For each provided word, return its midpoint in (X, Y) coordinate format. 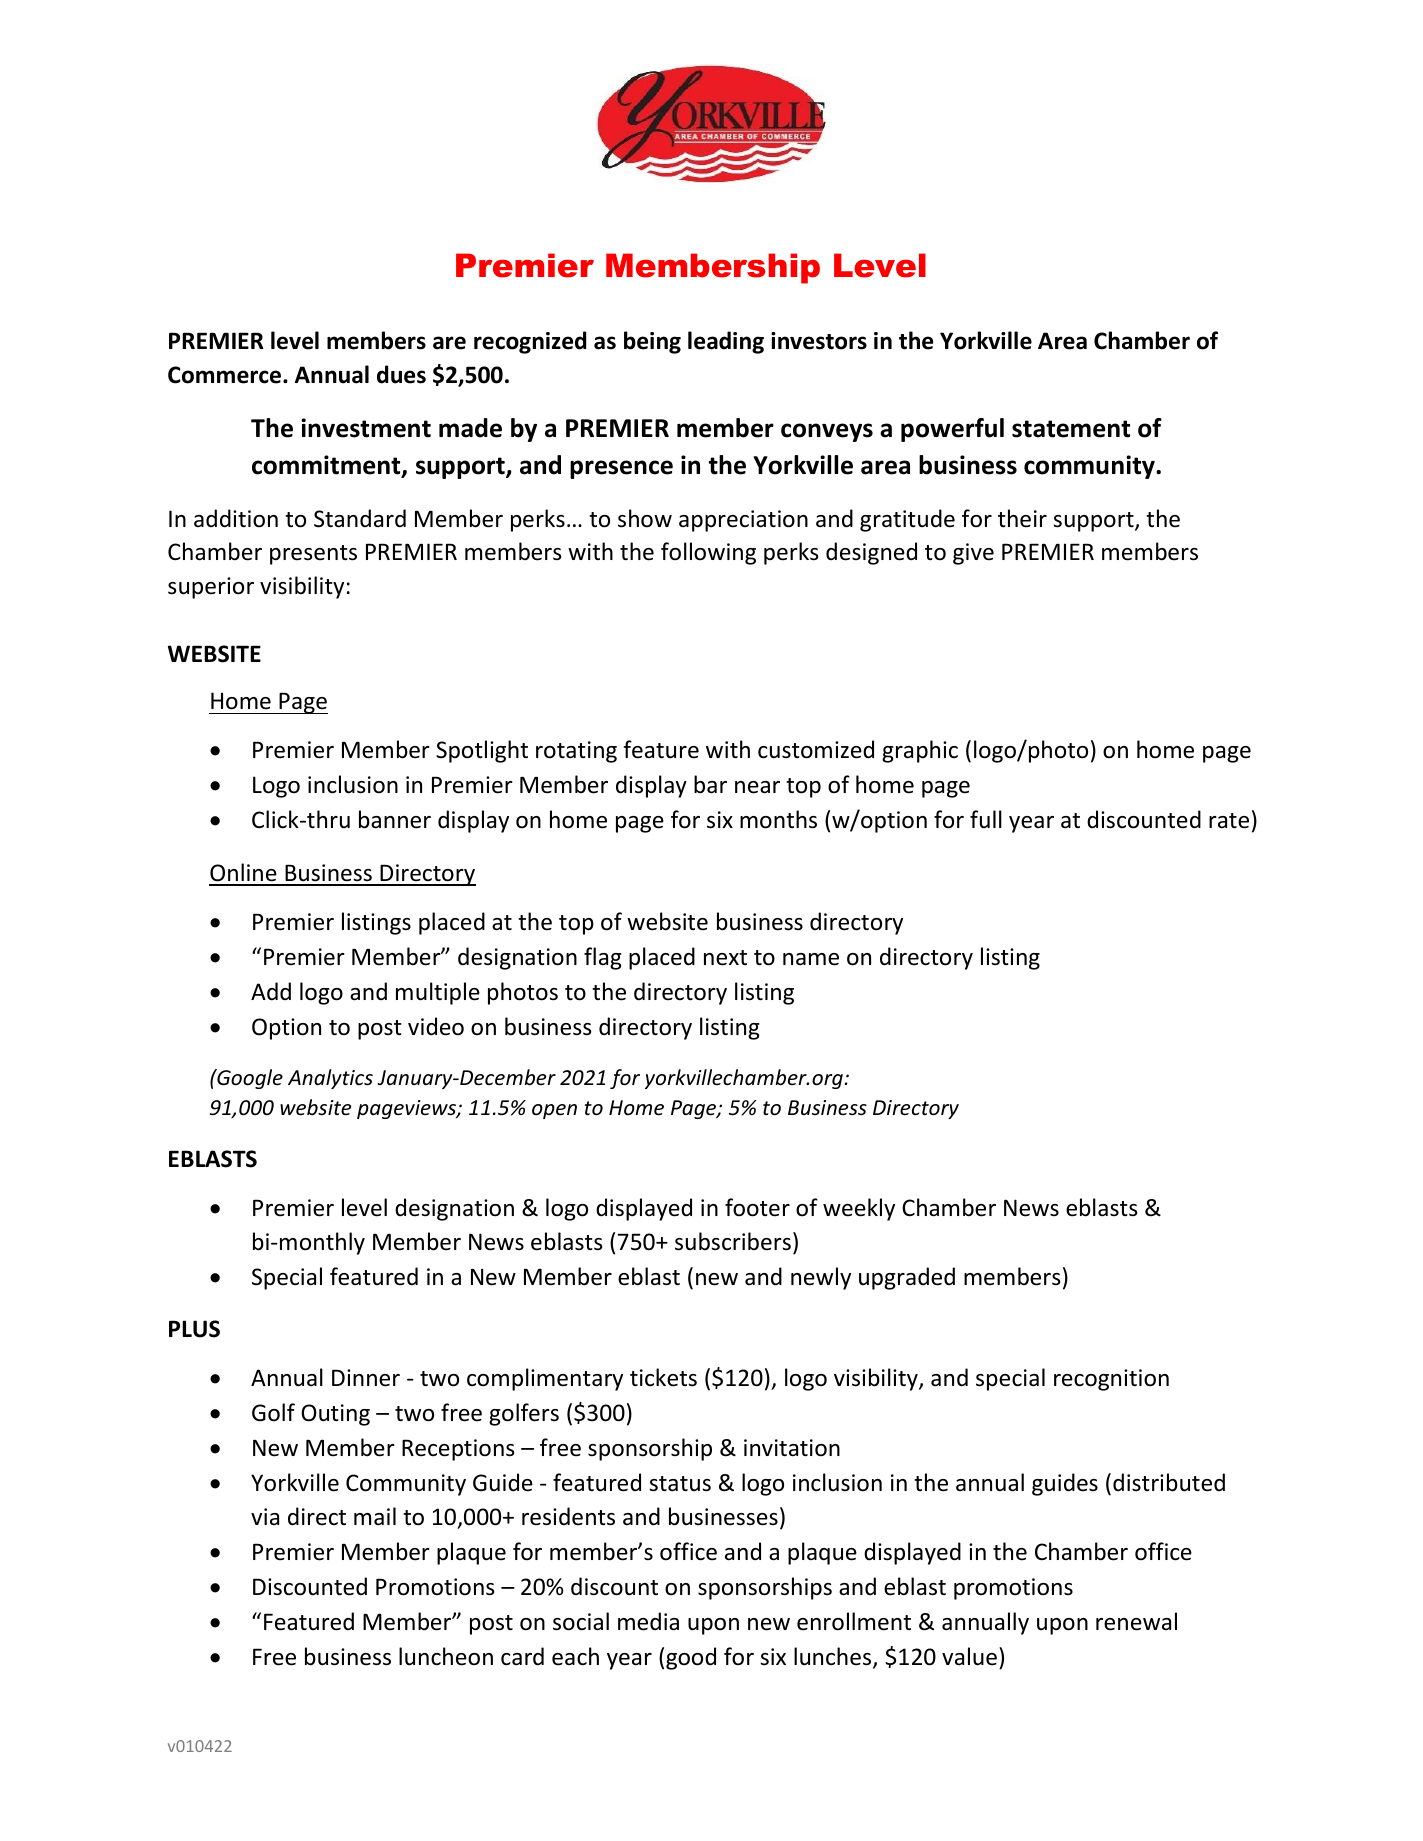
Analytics (330, 1079)
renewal (1136, 1621)
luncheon (446, 1656)
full (986, 819)
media (648, 1621)
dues (401, 374)
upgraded (907, 1278)
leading (726, 342)
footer (757, 1207)
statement (1071, 429)
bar (710, 784)
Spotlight (482, 751)
